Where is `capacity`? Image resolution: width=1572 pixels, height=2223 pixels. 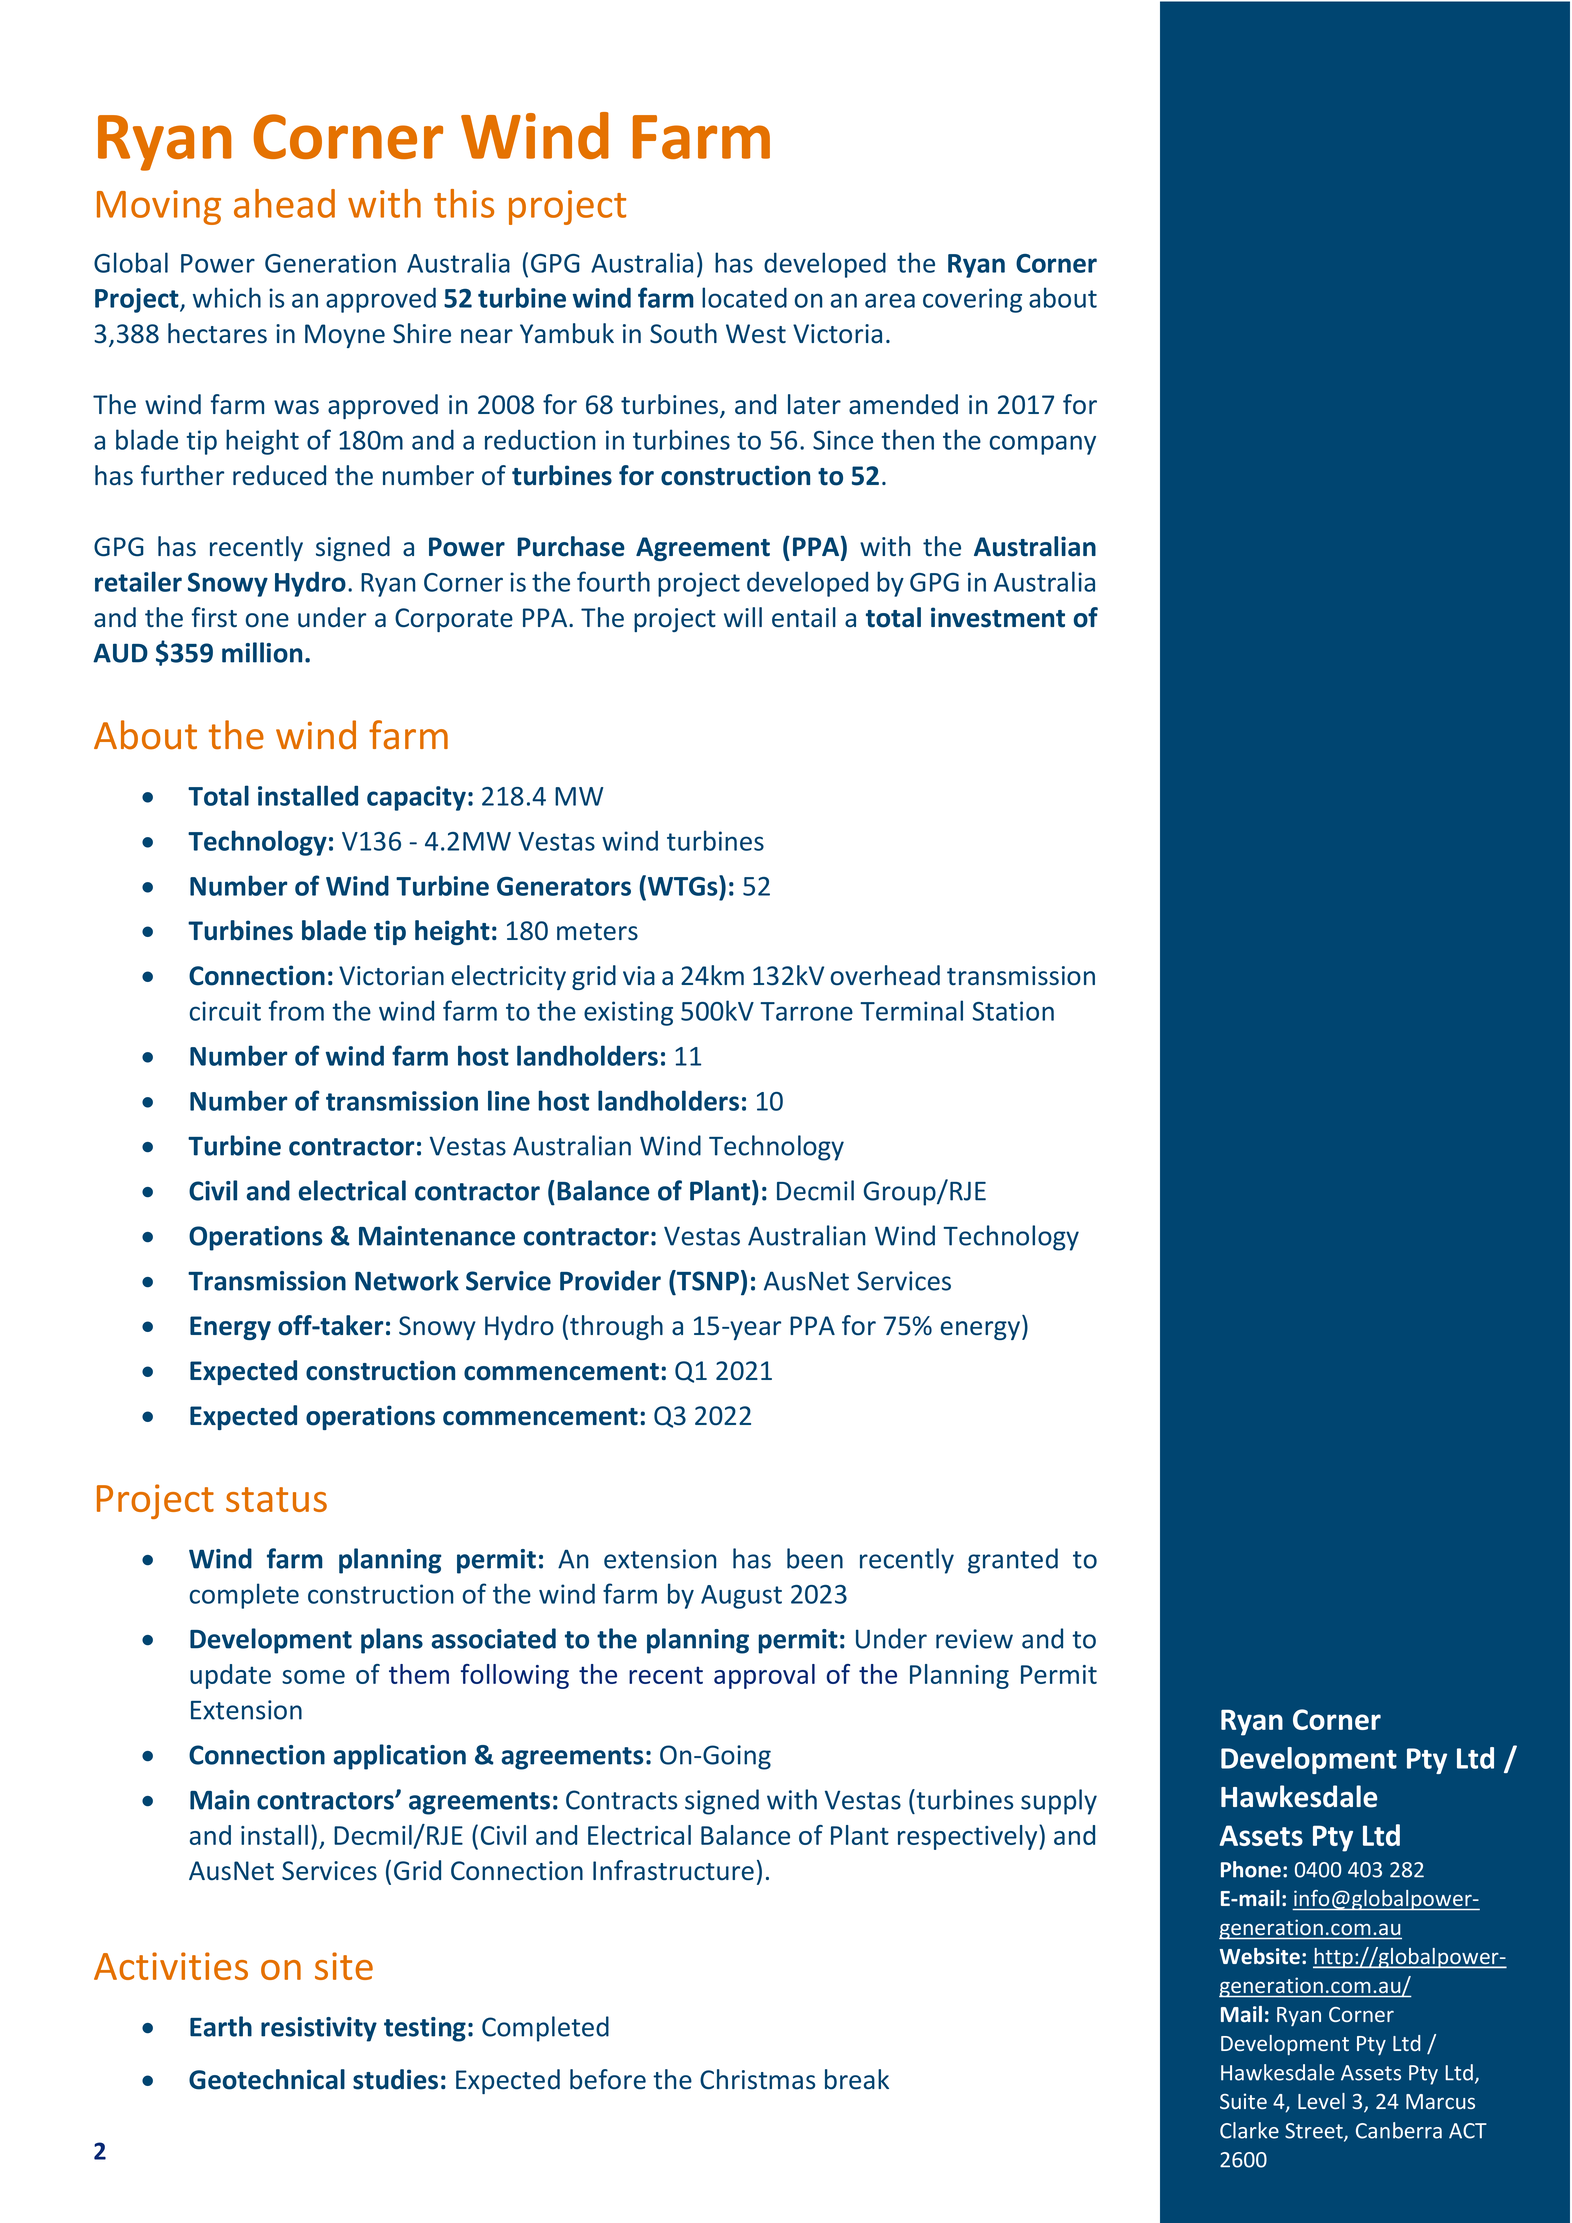
capacity is located at coordinates (416, 798).
